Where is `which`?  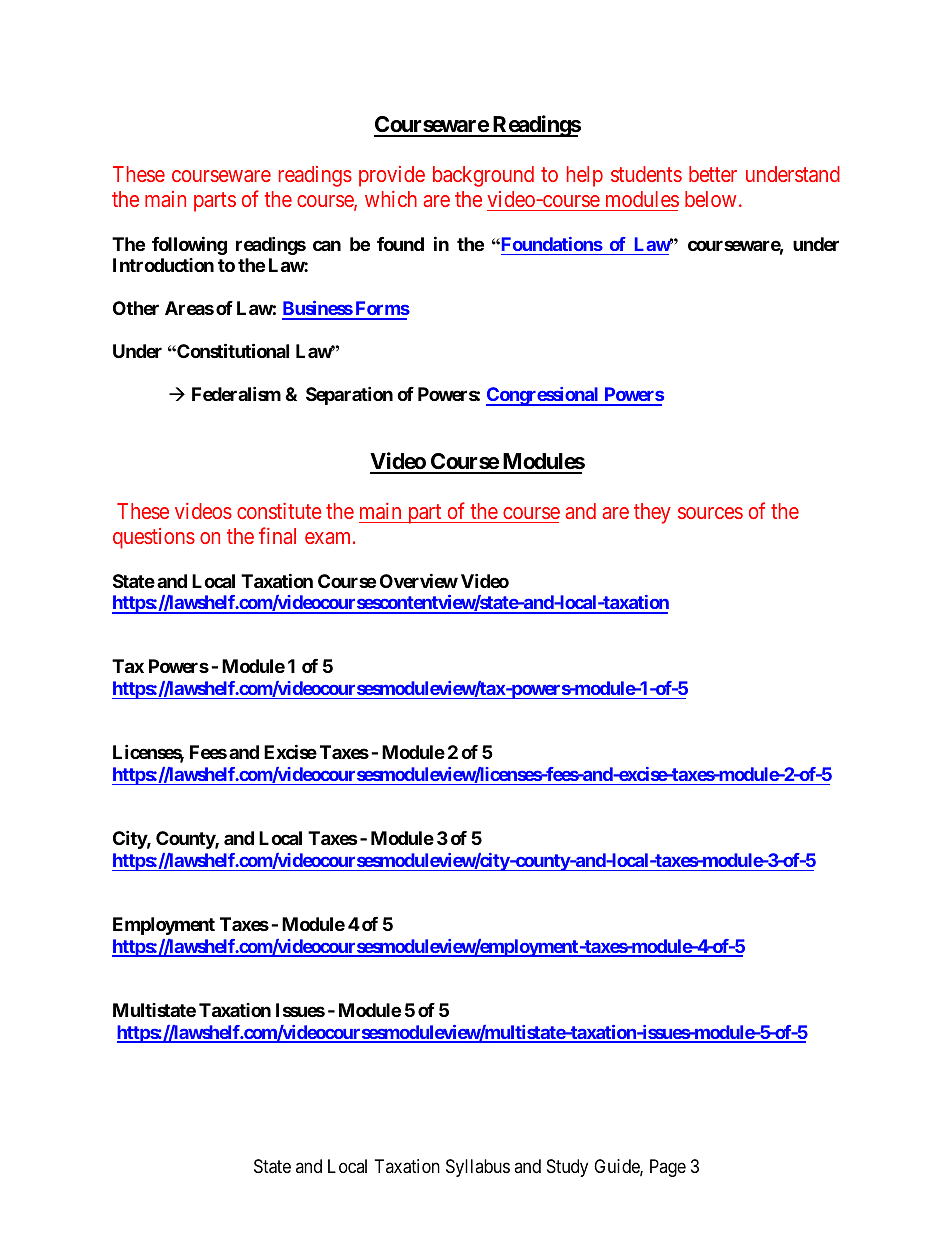 which is located at coordinates (391, 199).
